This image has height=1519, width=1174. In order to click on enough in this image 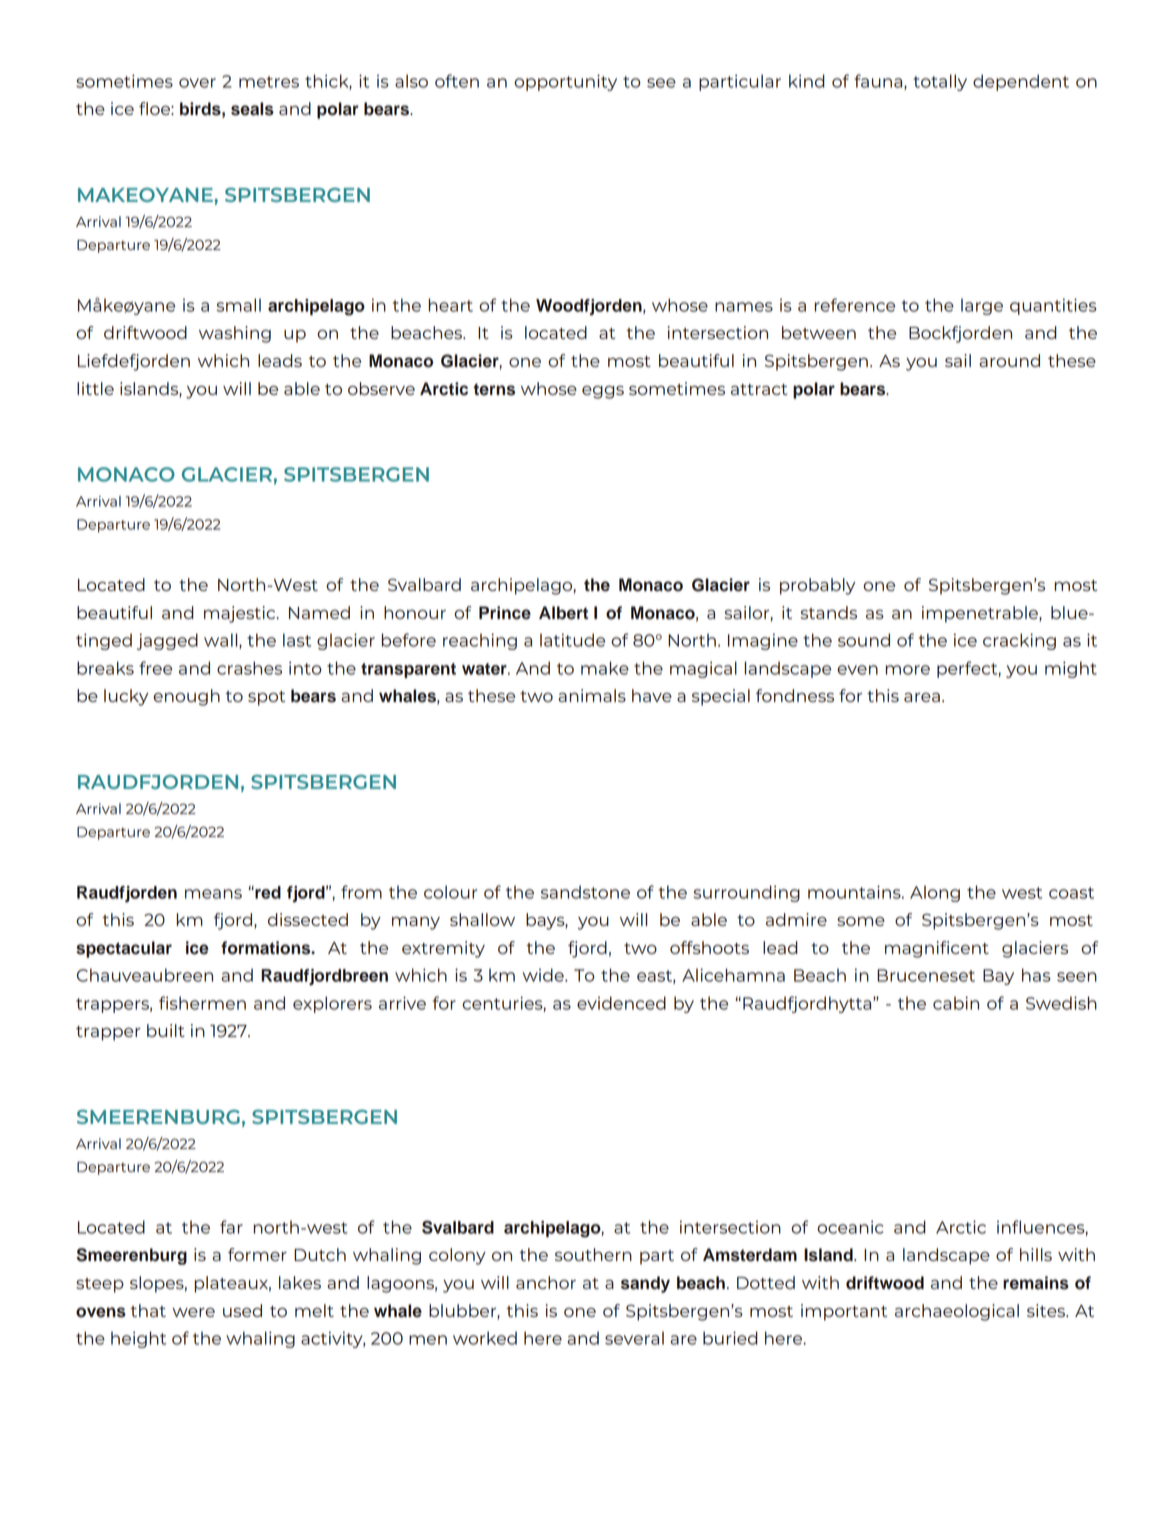, I will do `click(186, 697)`.
